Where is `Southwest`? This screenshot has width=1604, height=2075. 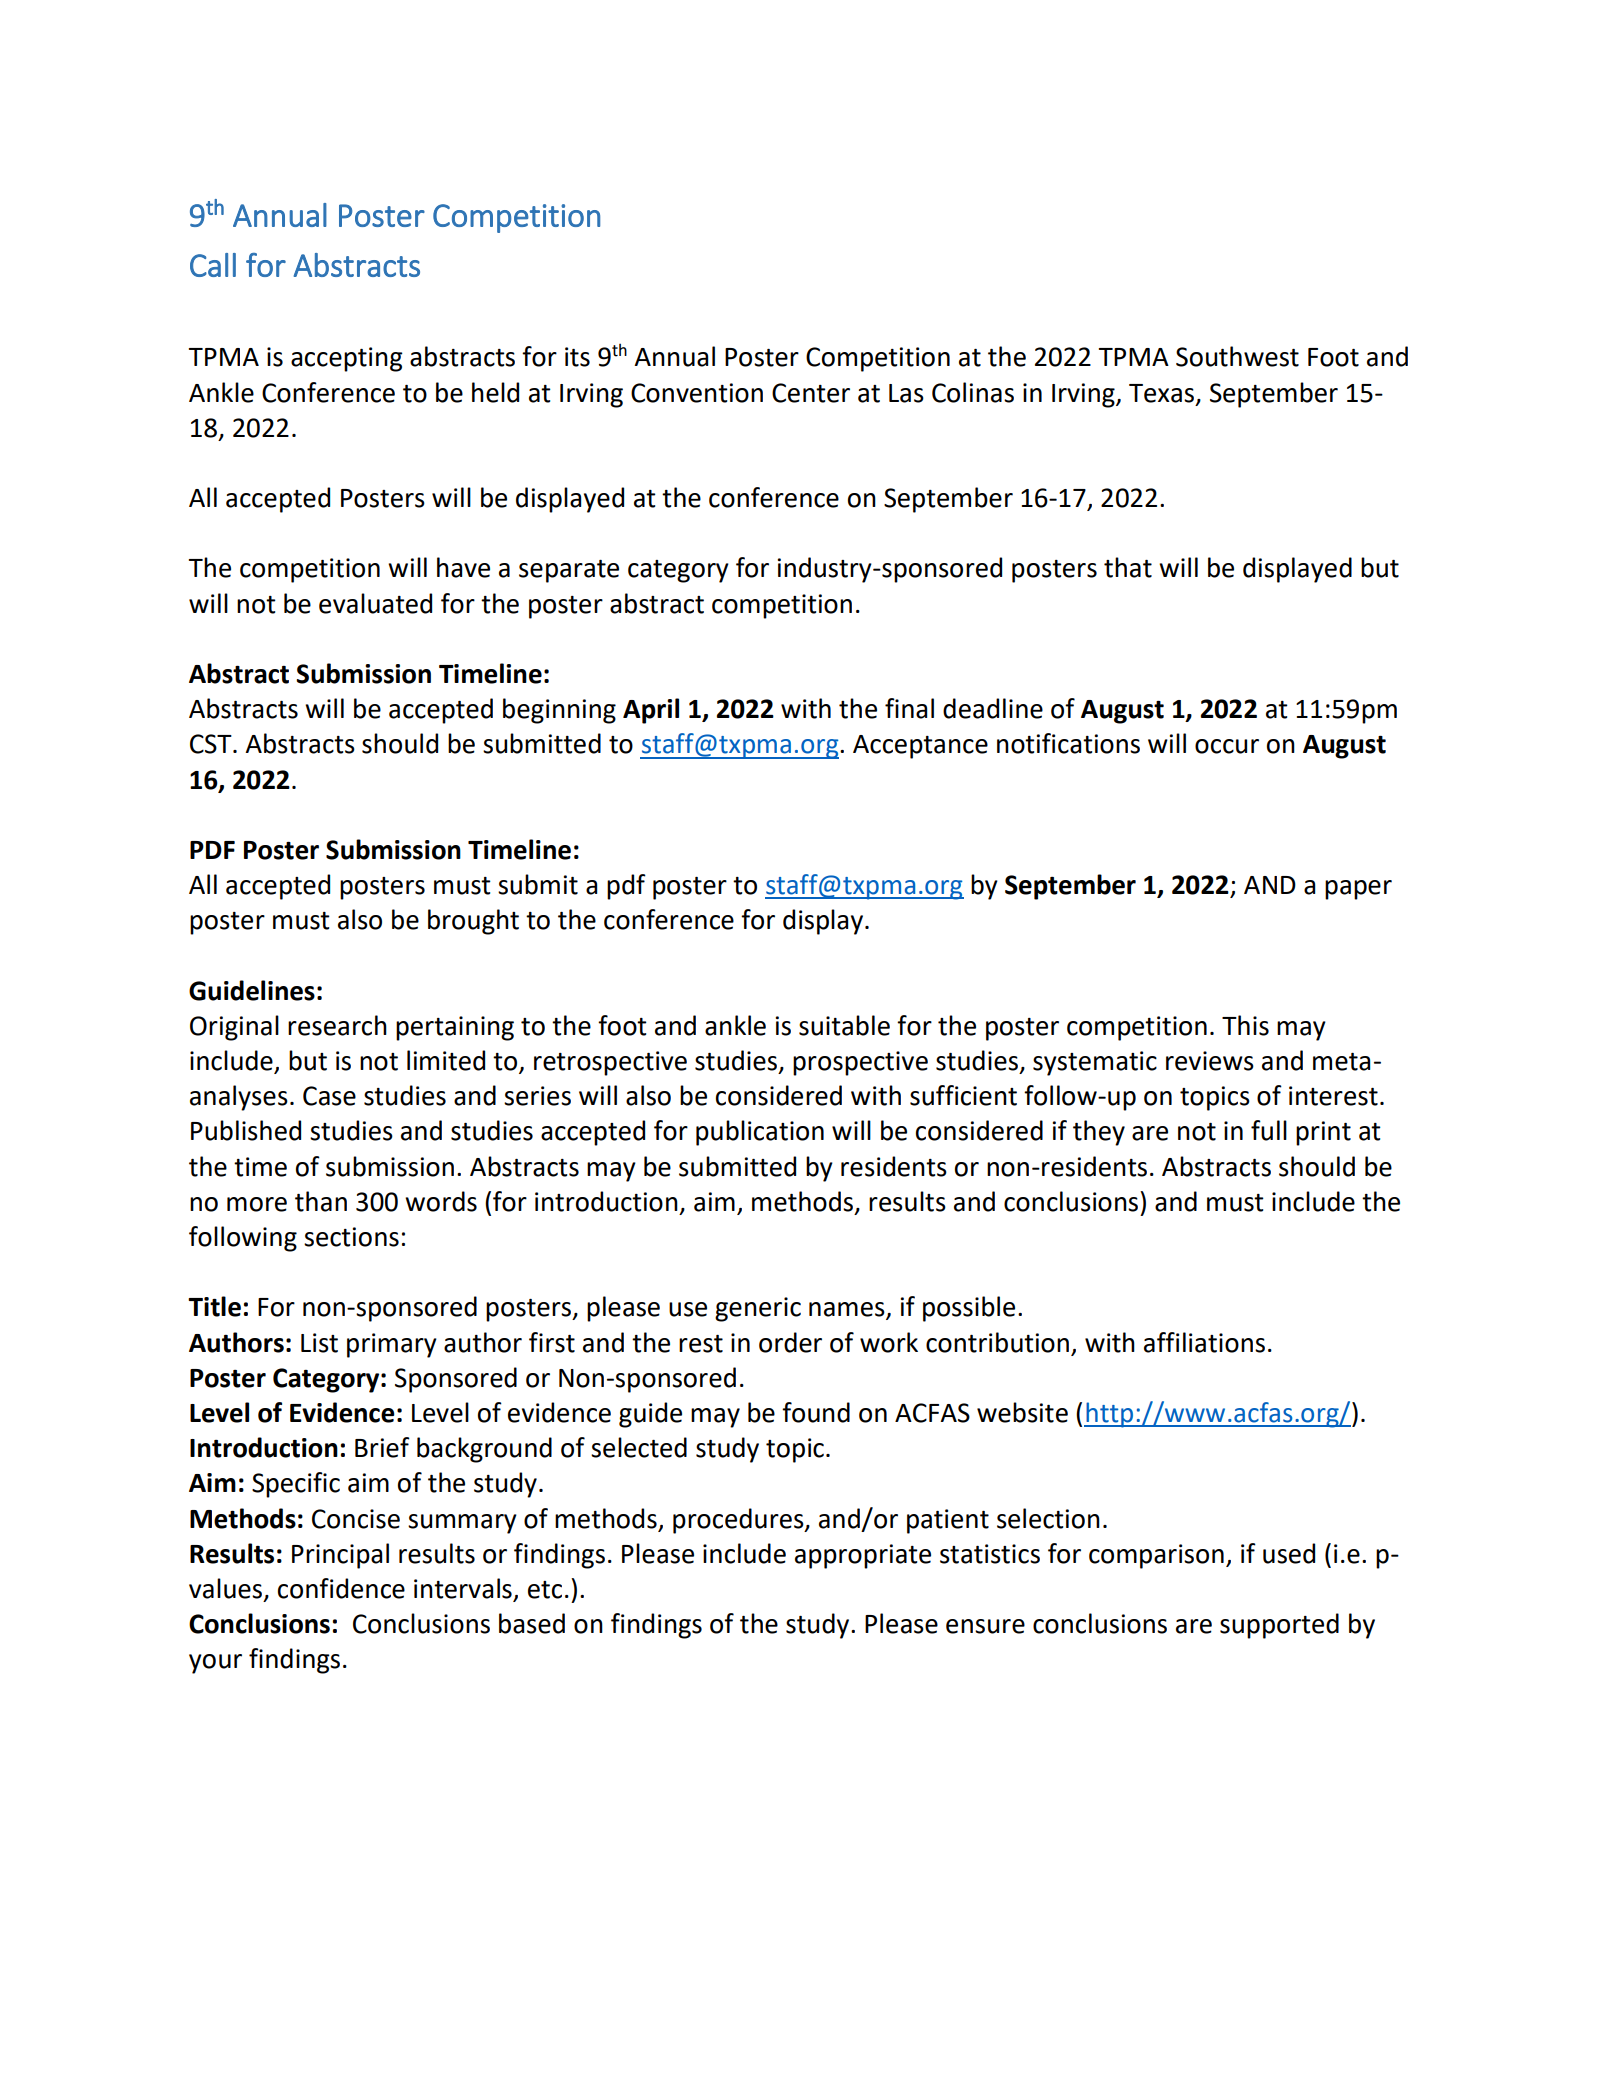
Southwest is located at coordinates (1237, 356).
